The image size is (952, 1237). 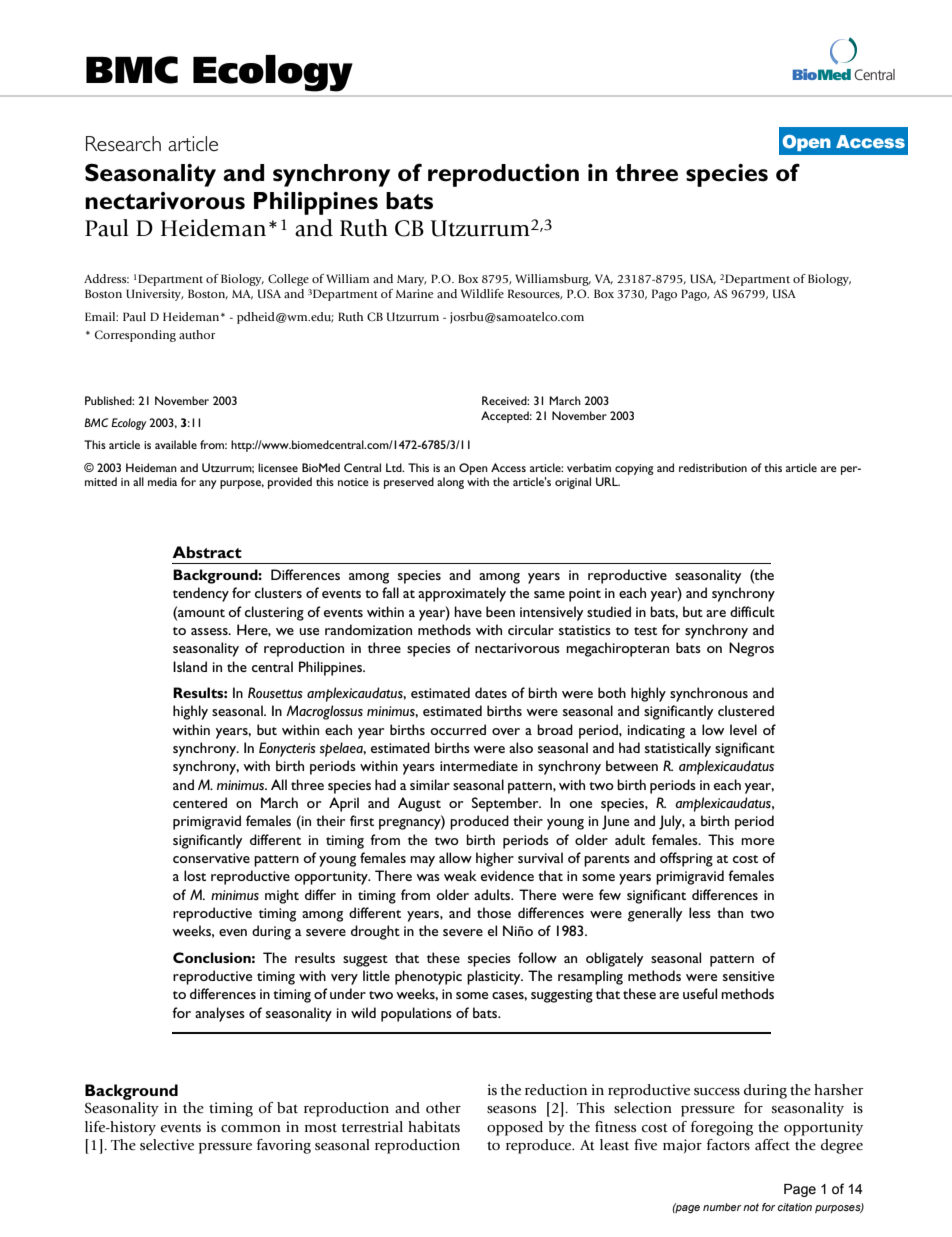 I want to click on available, so click(x=176, y=444).
